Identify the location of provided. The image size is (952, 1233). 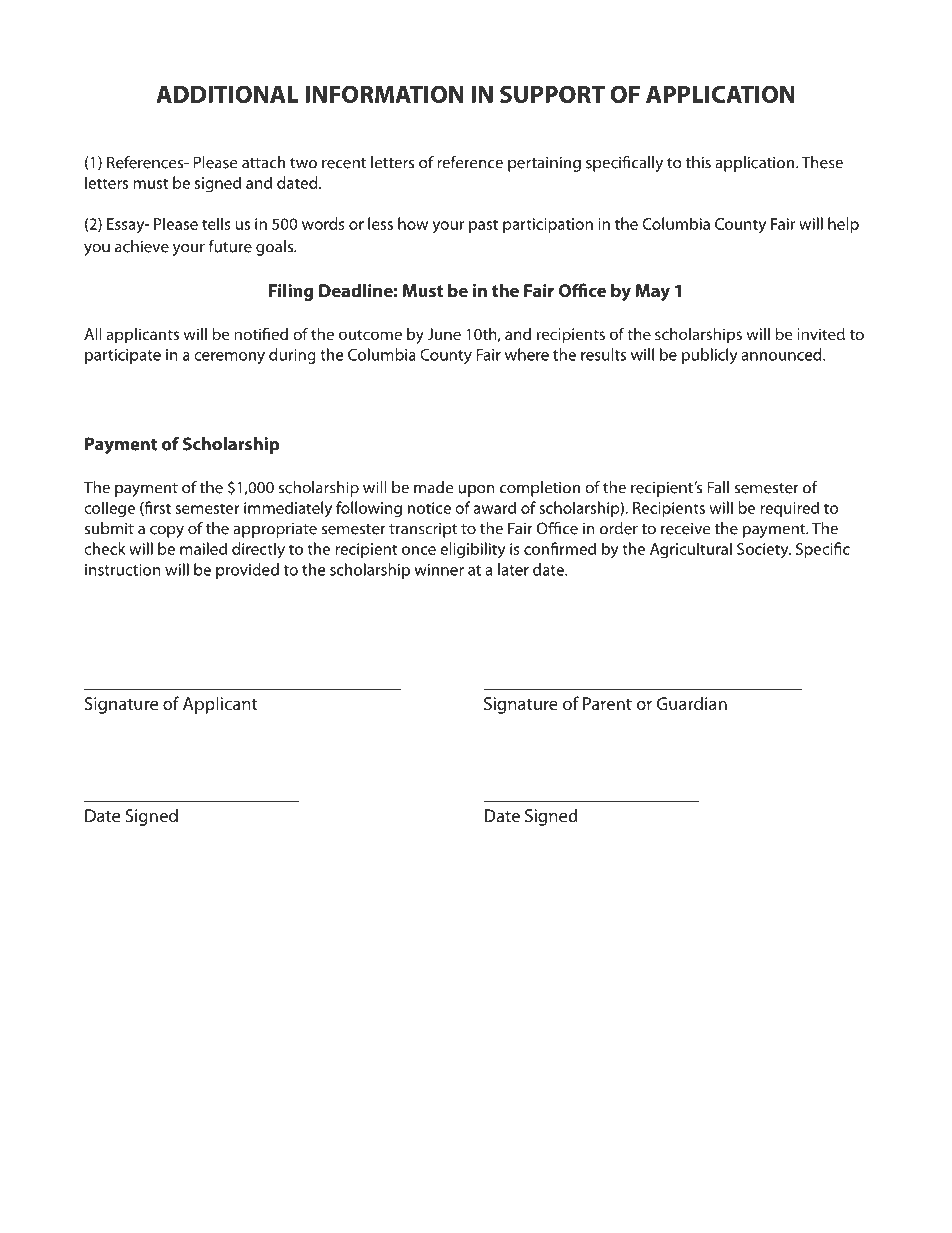
(247, 571).
